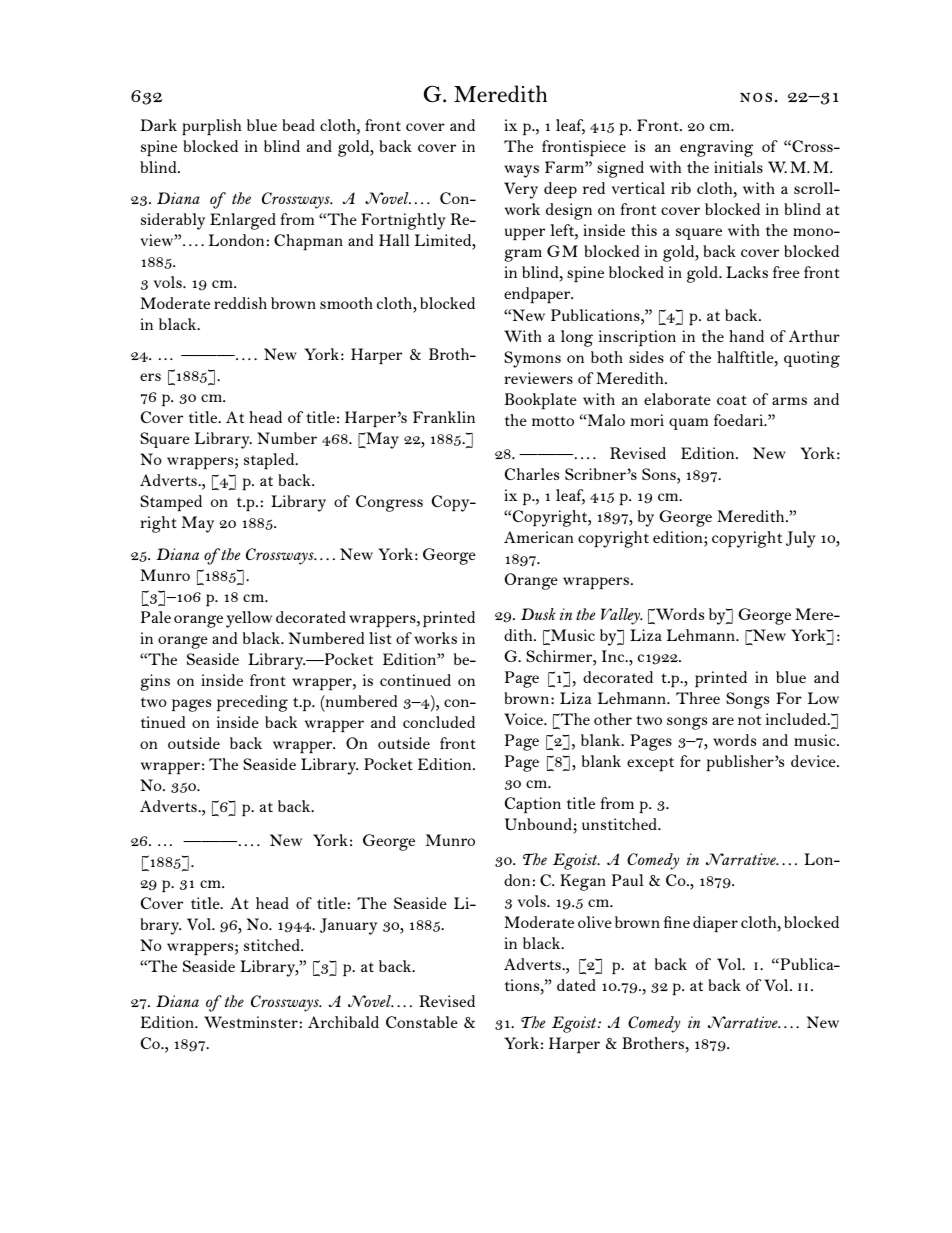 The image size is (952, 1233). What do you see at coordinates (249, 619) in the page?
I see `yellow` at bounding box center [249, 619].
